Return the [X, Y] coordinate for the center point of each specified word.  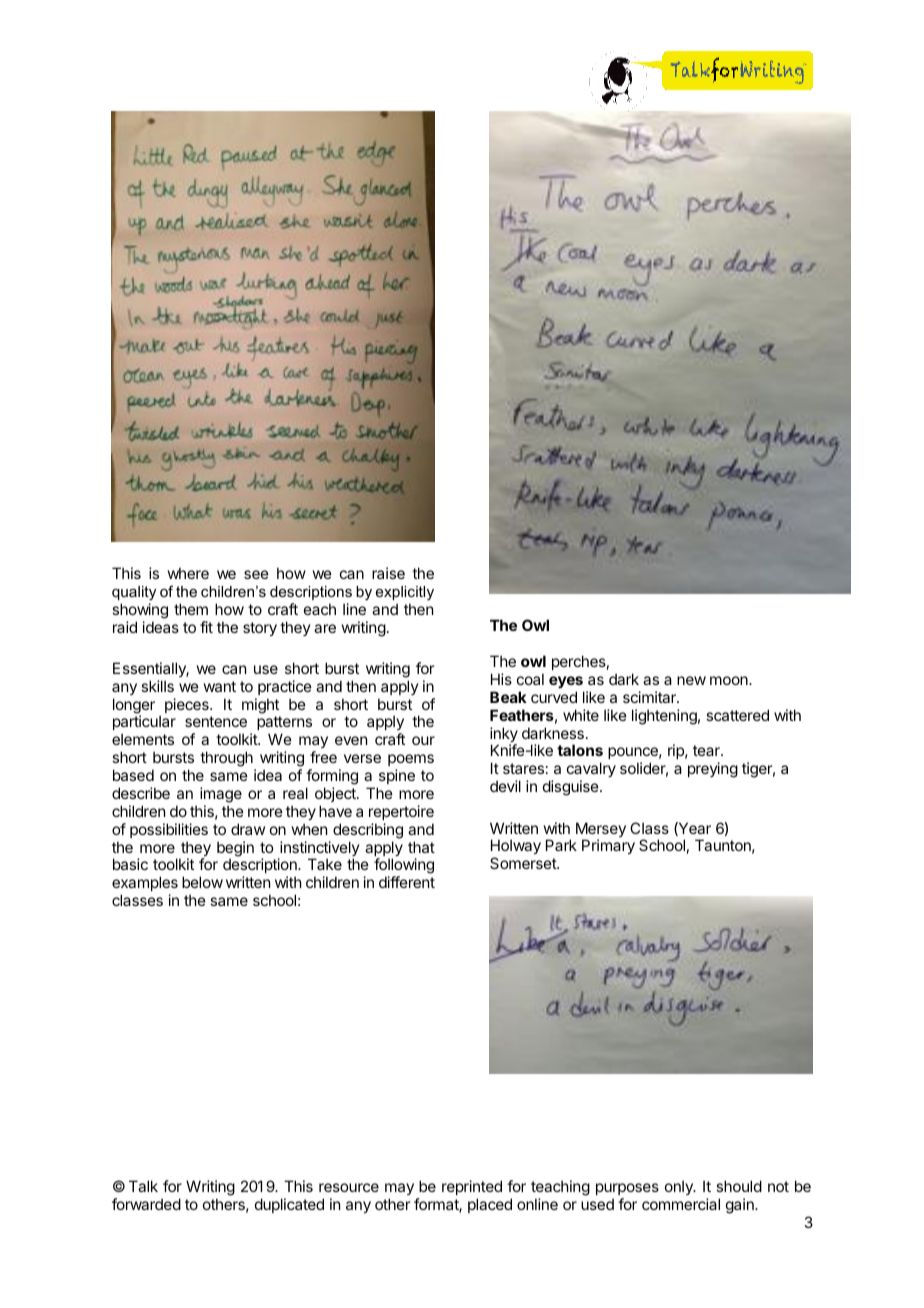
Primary [608, 846]
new [691, 680]
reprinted [472, 1189]
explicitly [405, 593]
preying [713, 770]
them [191, 609]
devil [505, 786]
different [407, 882]
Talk [143, 1186]
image [221, 795]
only [680, 1187]
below [202, 882]
